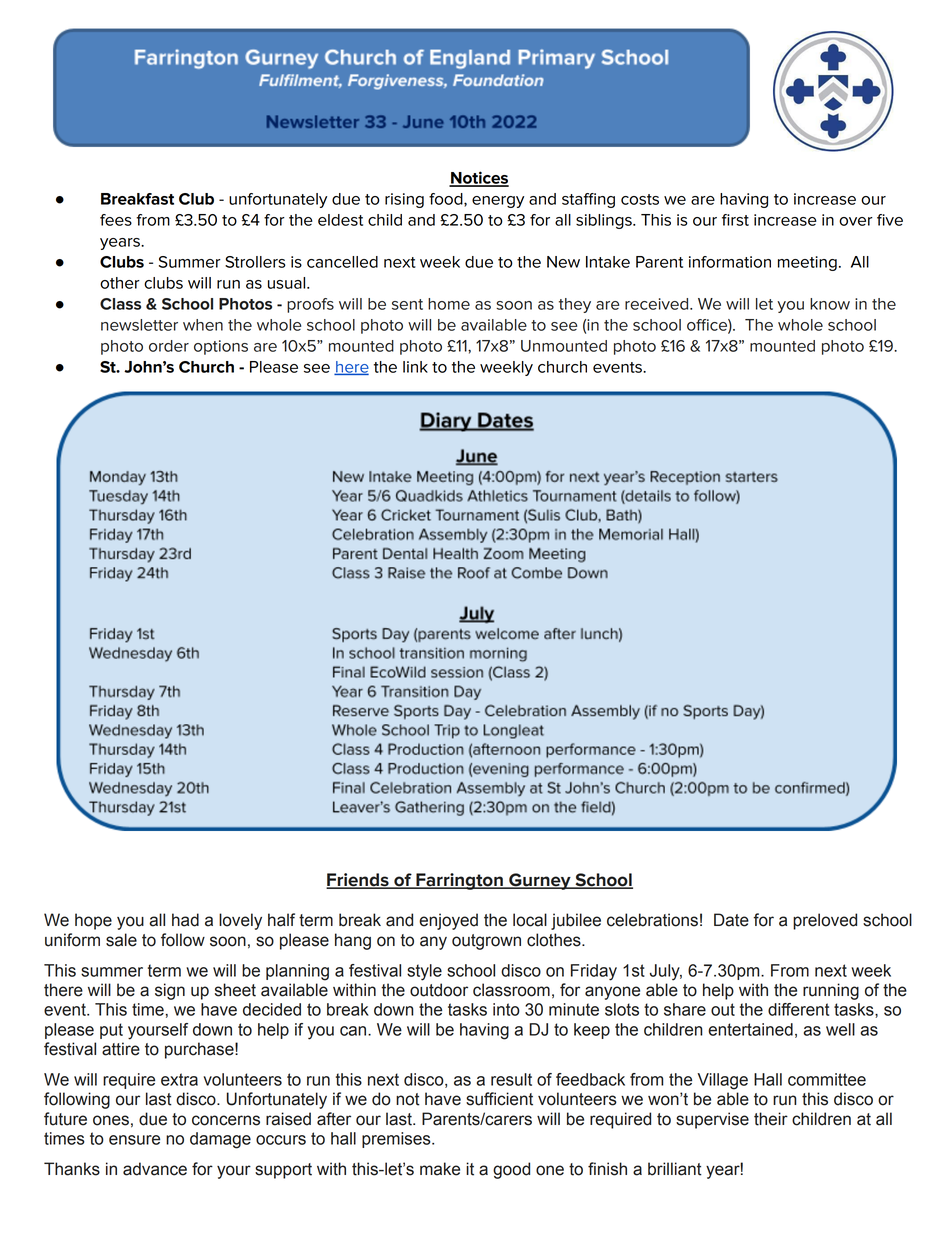 This document has width=952, height=1233. I want to click on their, so click(771, 1119).
